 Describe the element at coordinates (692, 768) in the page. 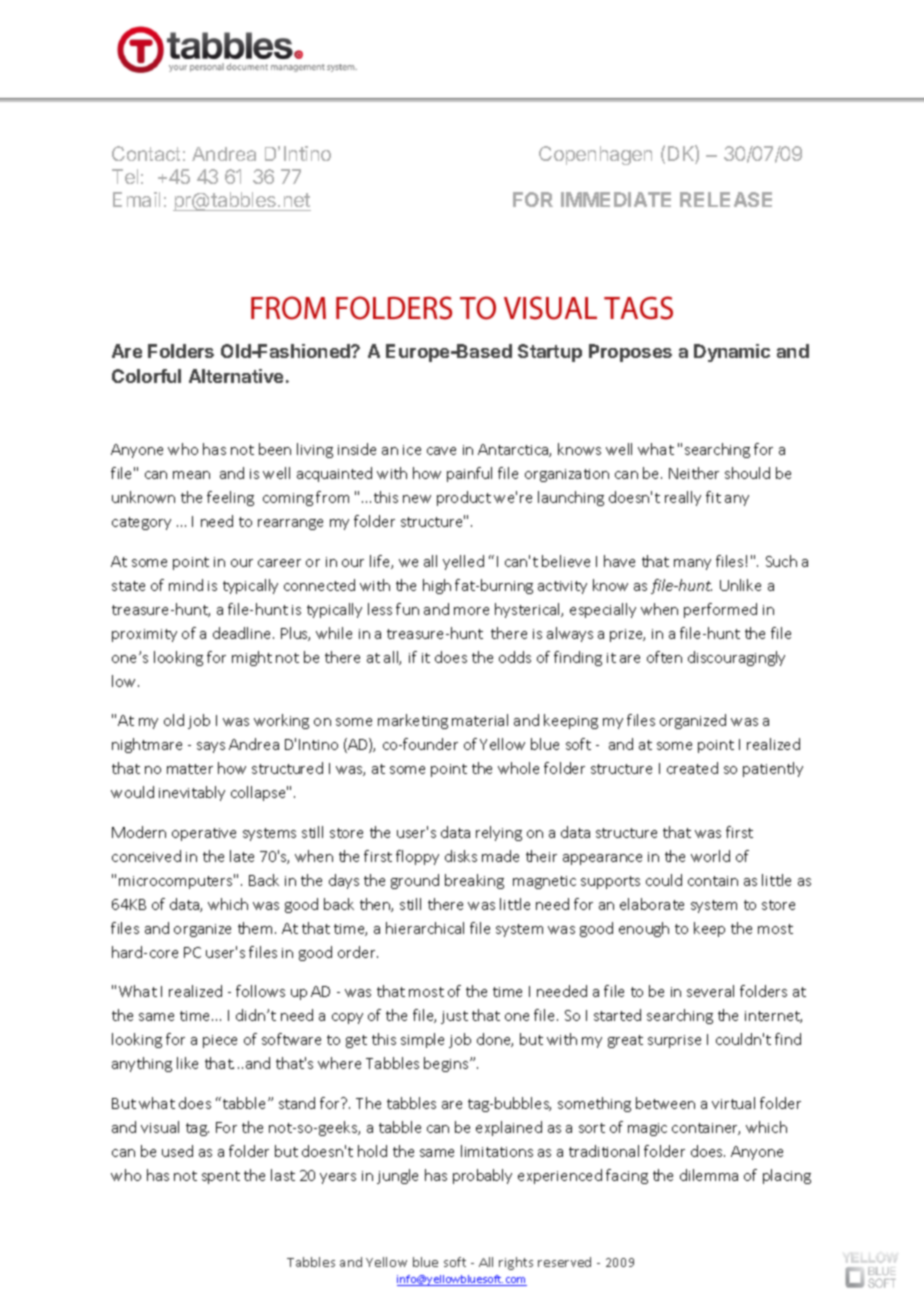

I see `created` at that location.
